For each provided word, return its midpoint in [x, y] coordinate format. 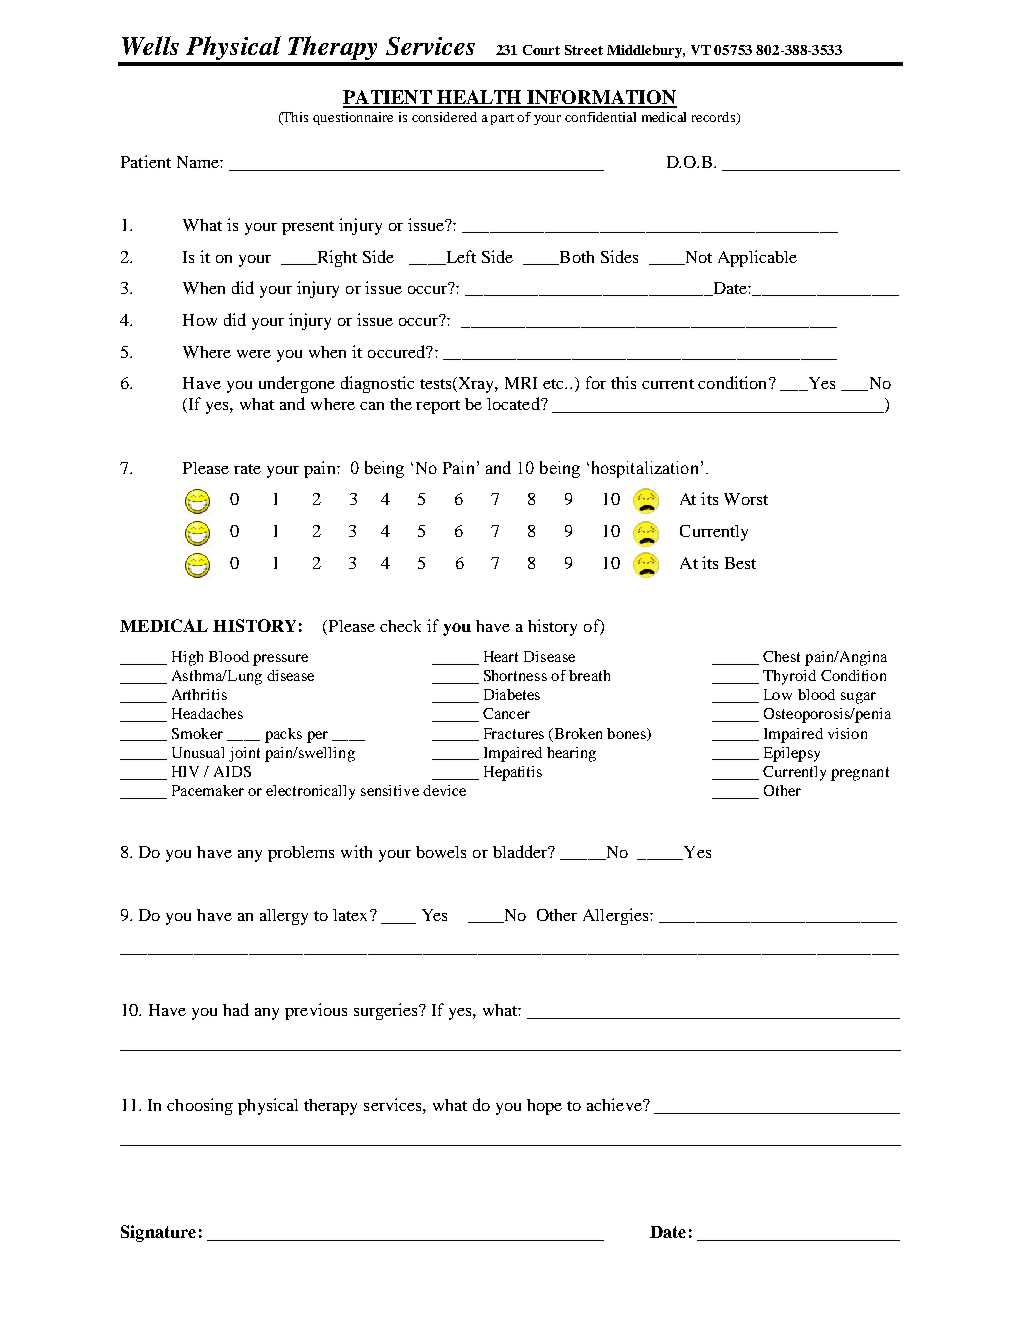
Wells [150, 45]
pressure [280, 660]
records [715, 118]
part [502, 119]
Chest [781, 656]
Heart [501, 656]
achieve [615, 1104]
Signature [158, 1233]
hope [544, 1107]
